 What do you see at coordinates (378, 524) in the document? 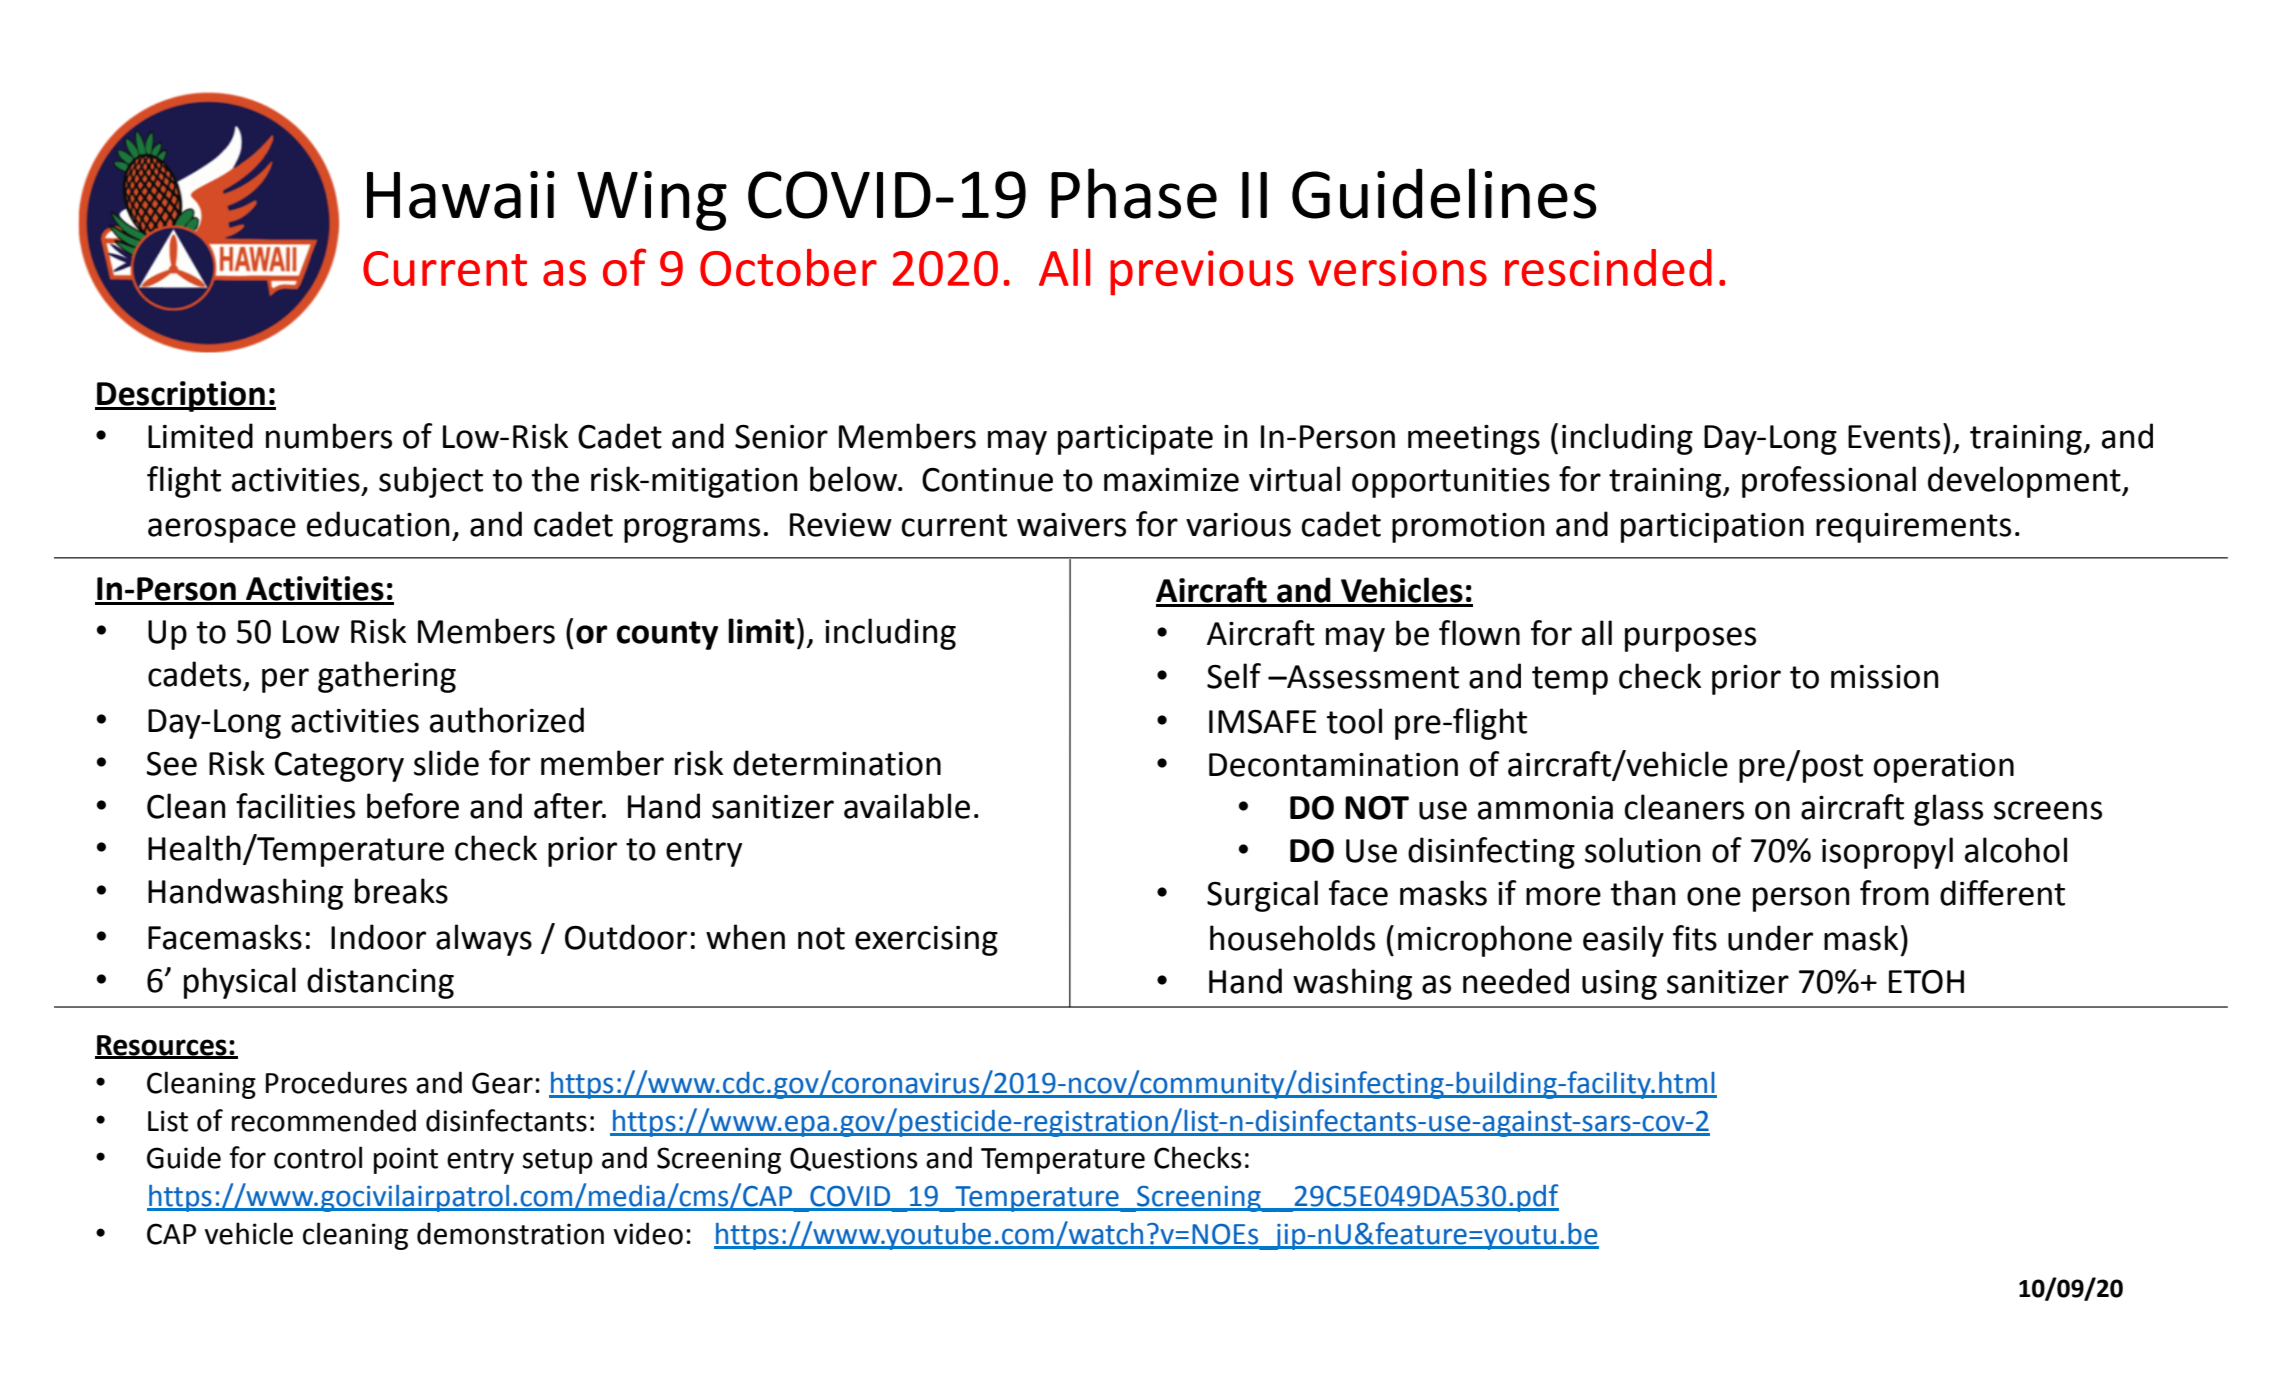
I see `education` at bounding box center [378, 524].
